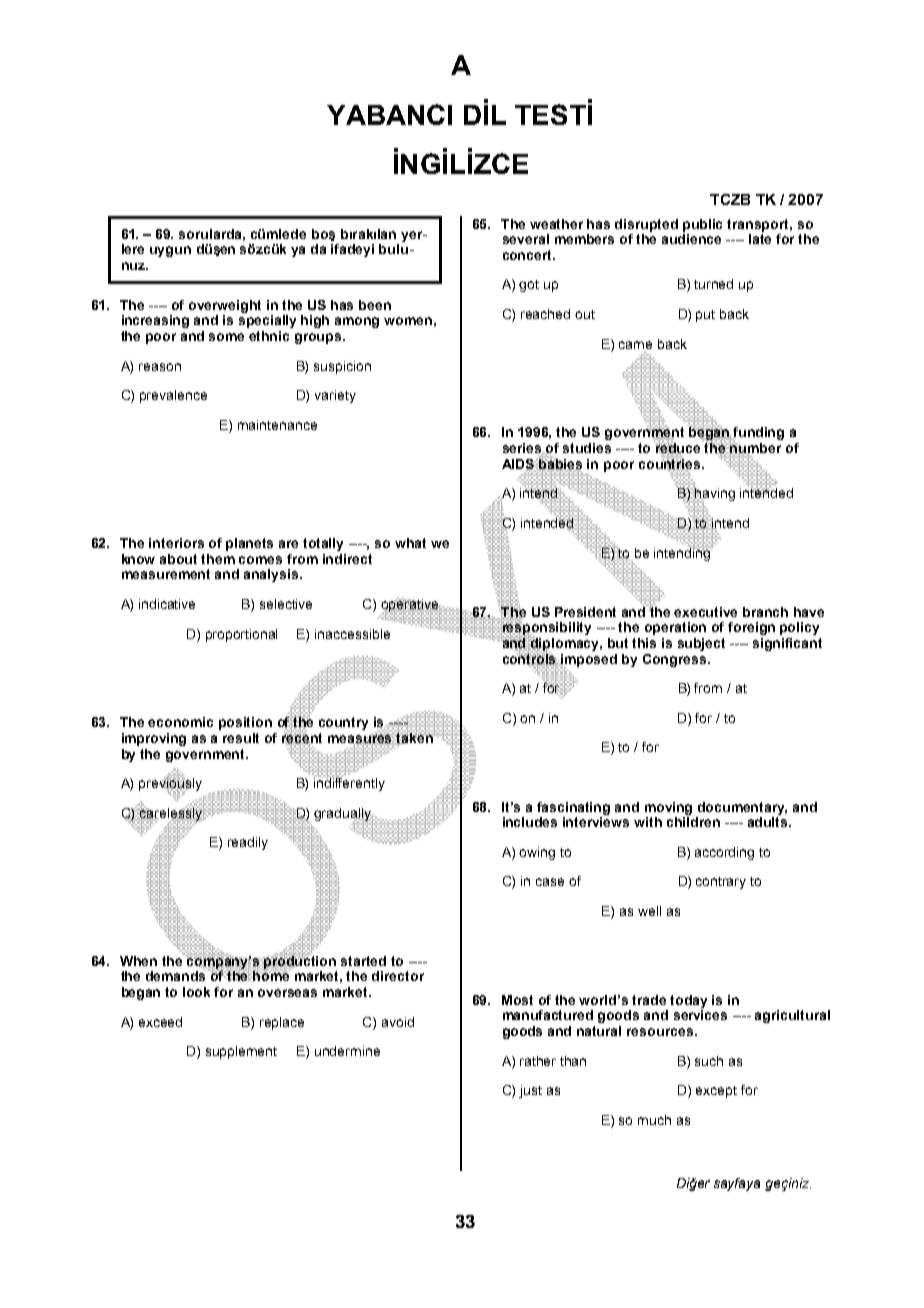  What do you see at coordinates (530, 1091) in the screenshot?
I see `just` at bounding box center [530, 1091].
